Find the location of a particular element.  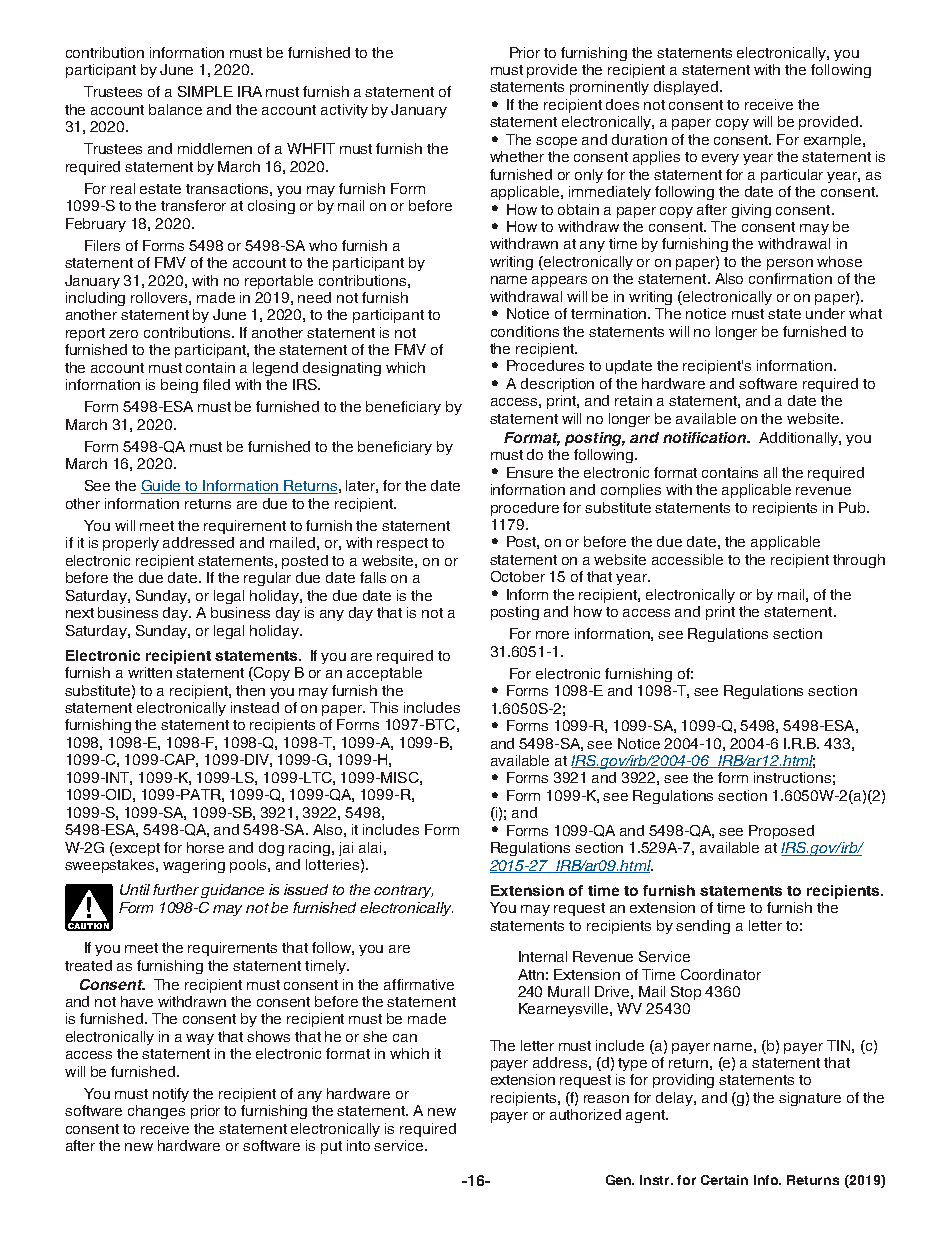

through is located at coordinates (859, 561).
